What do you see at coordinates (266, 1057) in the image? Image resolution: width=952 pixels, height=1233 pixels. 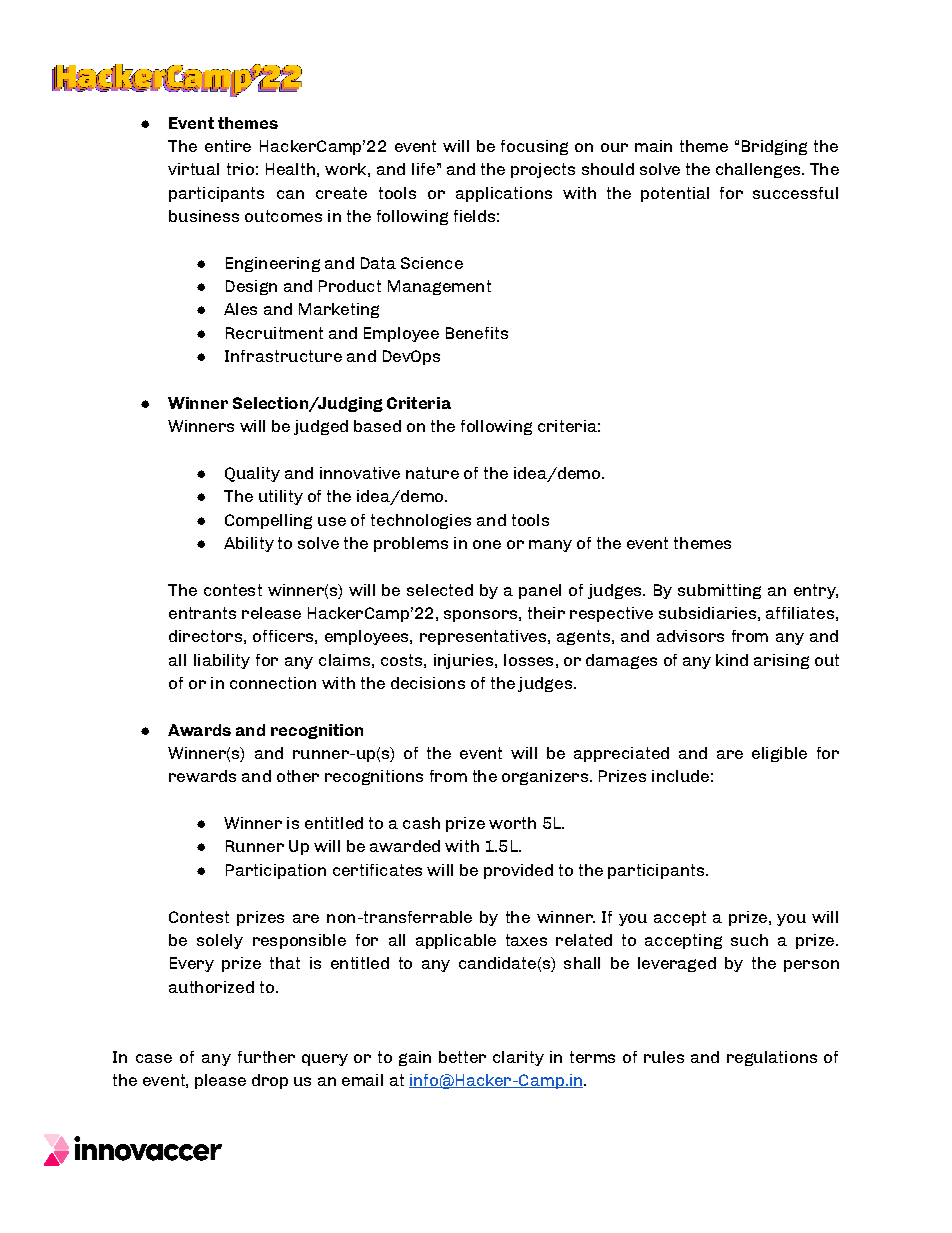 I see `further` at bounding box center [266, 1057].
